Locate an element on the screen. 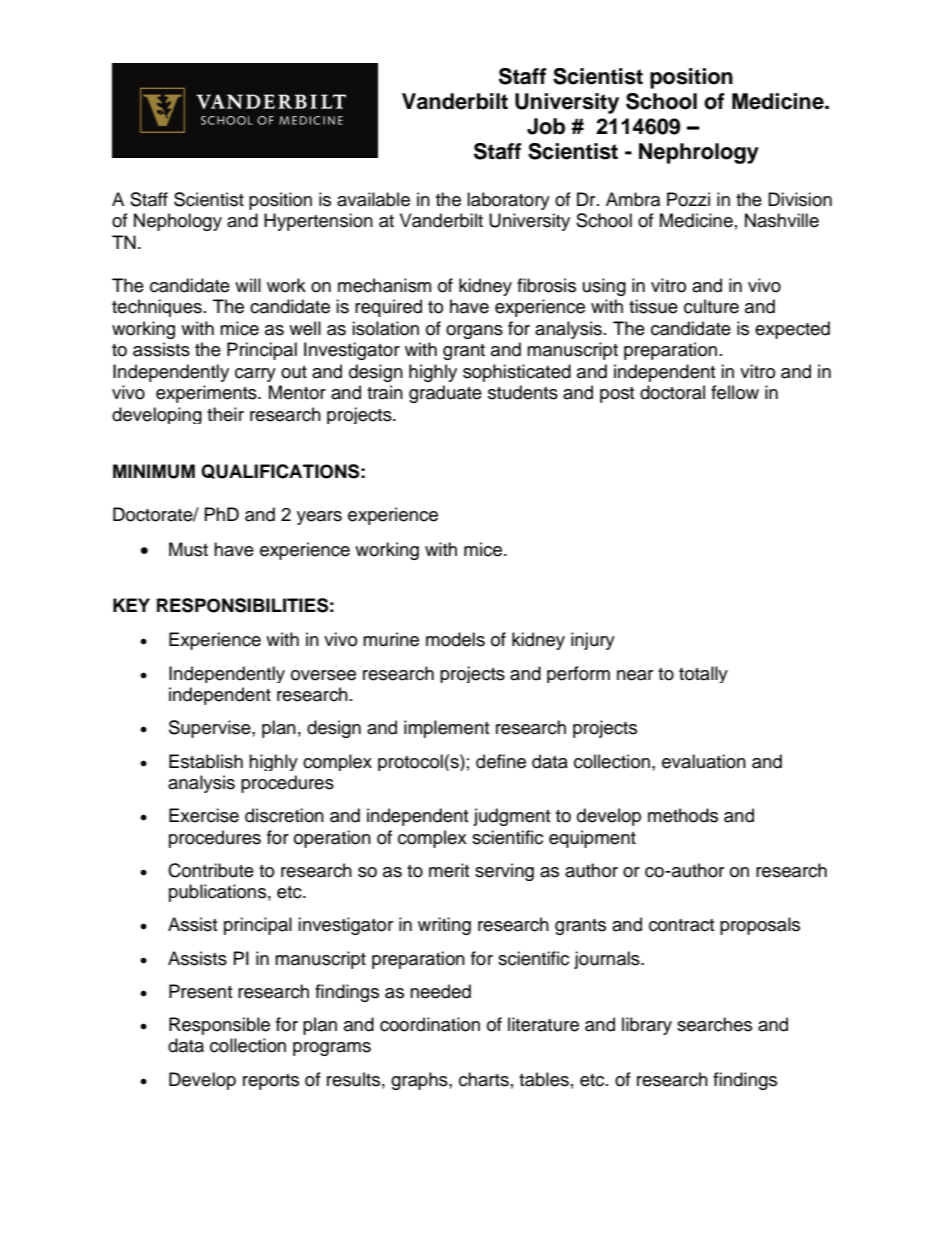 The image size is (952, 1233). Responsible is located at coordinates (219, 1026).
